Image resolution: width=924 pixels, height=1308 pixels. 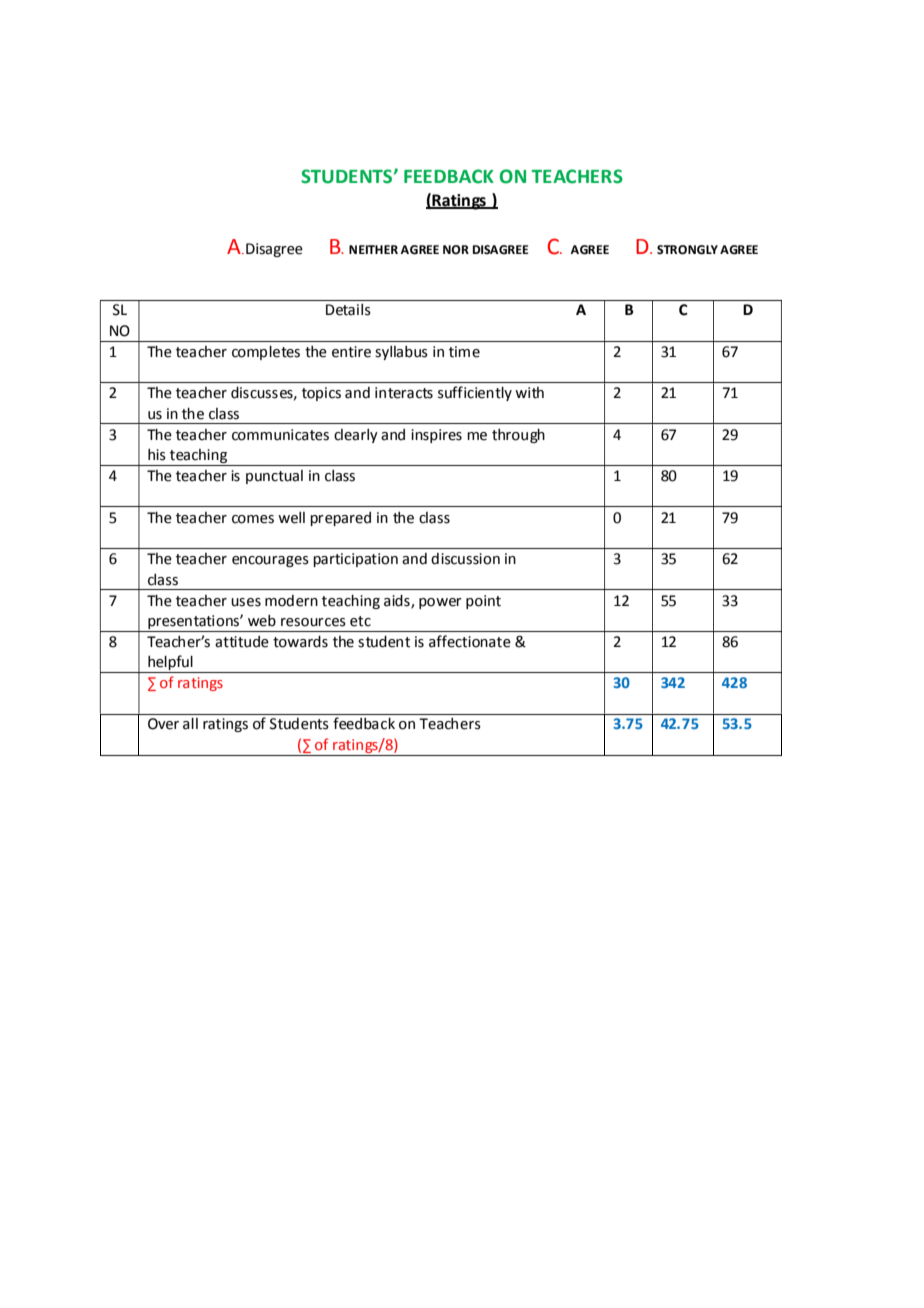 What do you see at coordinates (280, 435) in the screenshot?
I see `communicates` at bounding box center [280, 435].
